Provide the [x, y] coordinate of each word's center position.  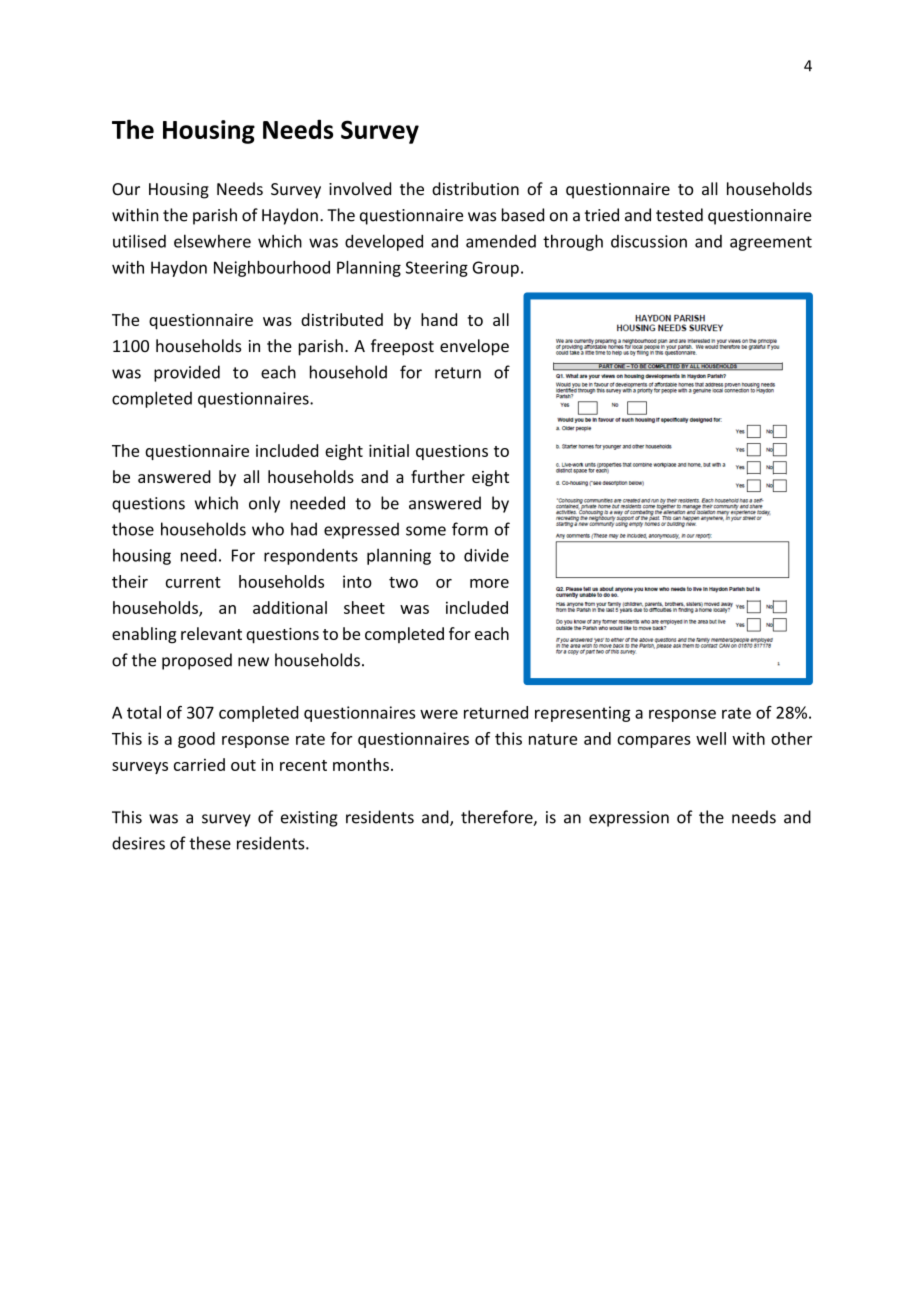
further [438, 476]
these [210, 843]
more [489, 583]
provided [187, 373]
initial [389, 450]
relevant [211, 633]
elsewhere [212, 241]
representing [582, 714]
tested [679, 215]
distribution [475, 189]
